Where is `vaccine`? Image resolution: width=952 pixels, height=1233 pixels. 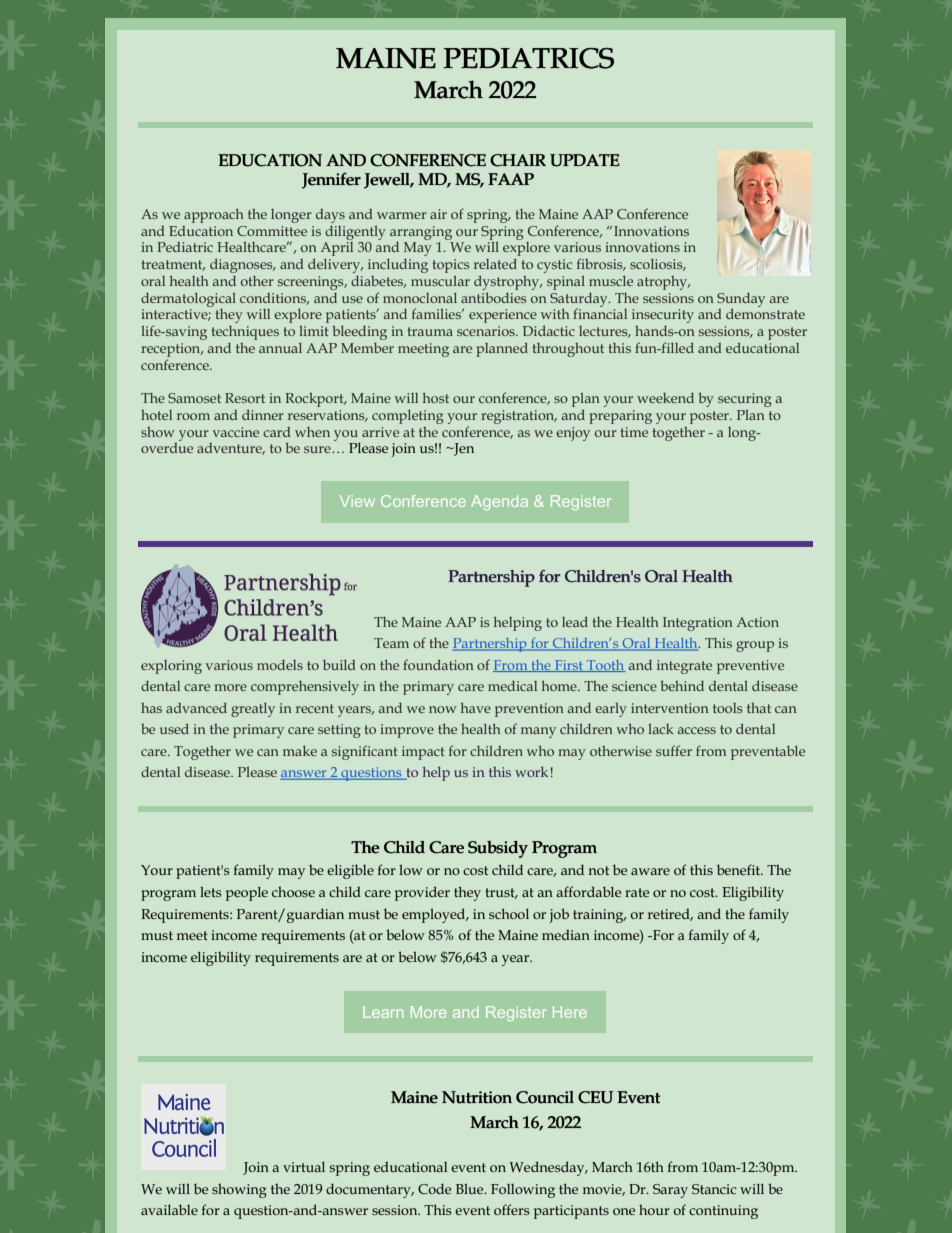
vaccine is located at coordinates (236, 432).
